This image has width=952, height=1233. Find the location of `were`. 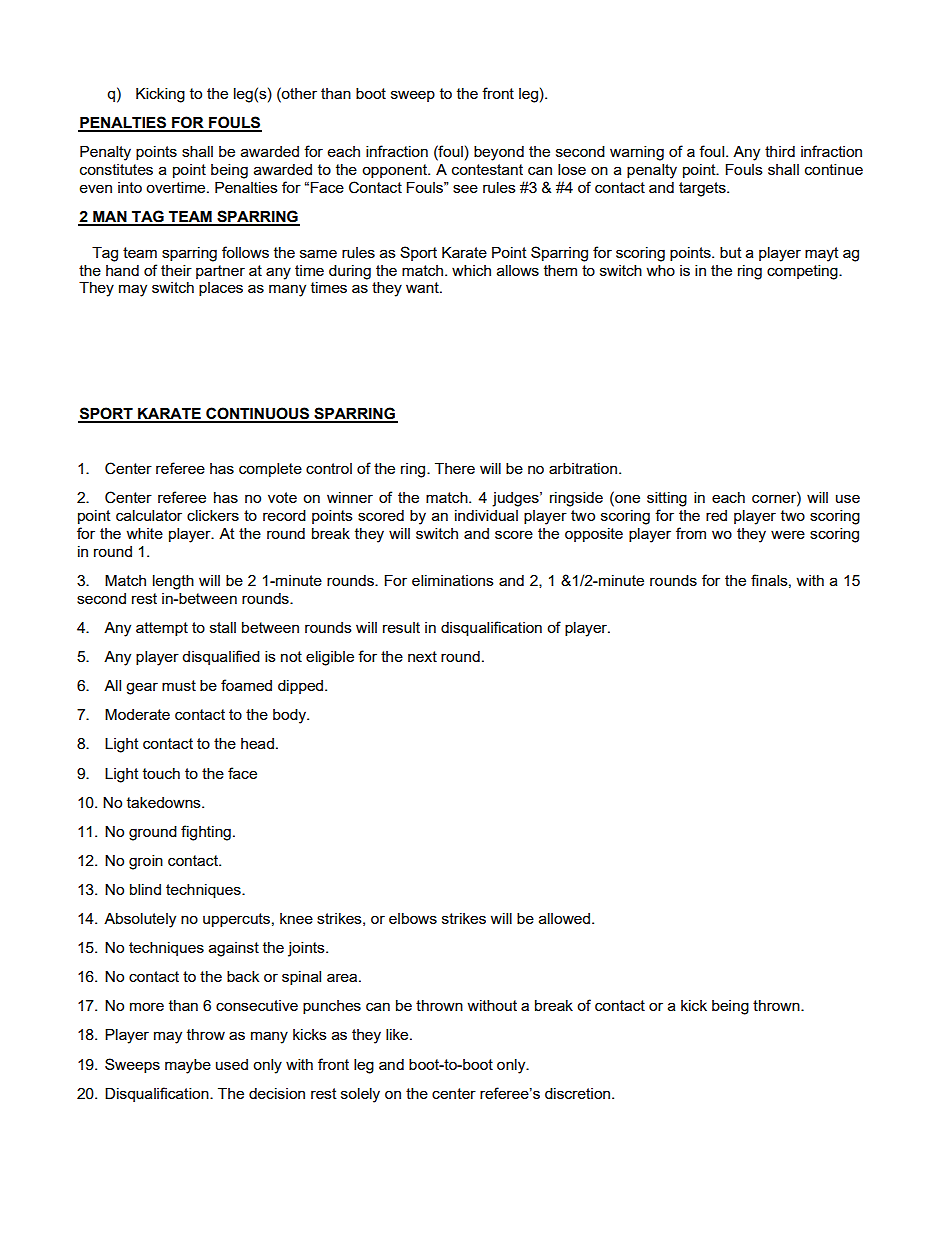

were is located at coordinates (788, 534).
